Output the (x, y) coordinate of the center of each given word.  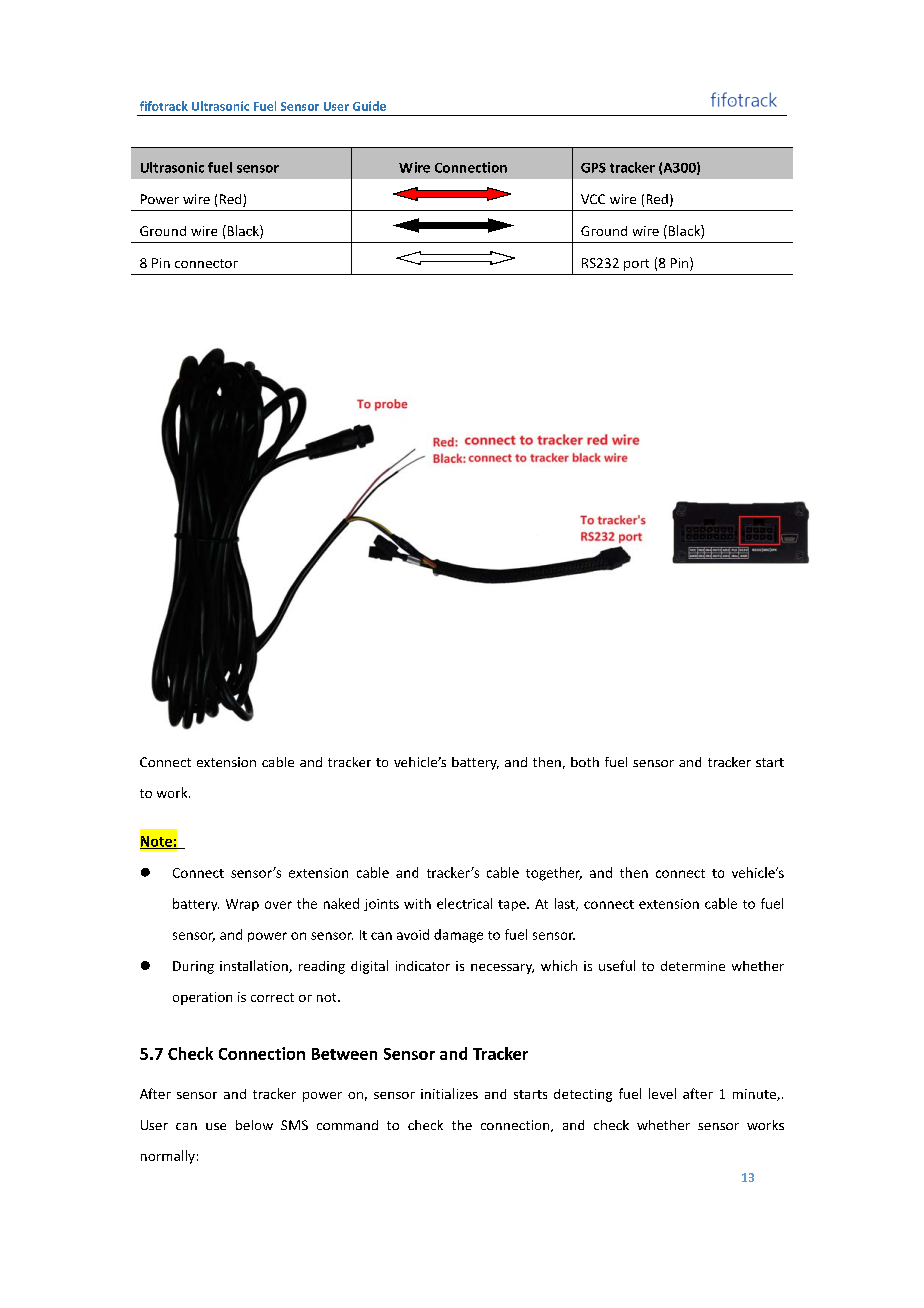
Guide (369, 106)
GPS (593, 168)
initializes (449, 1093)
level (662, 1093)
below (254, 1125)
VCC (593, 199)
